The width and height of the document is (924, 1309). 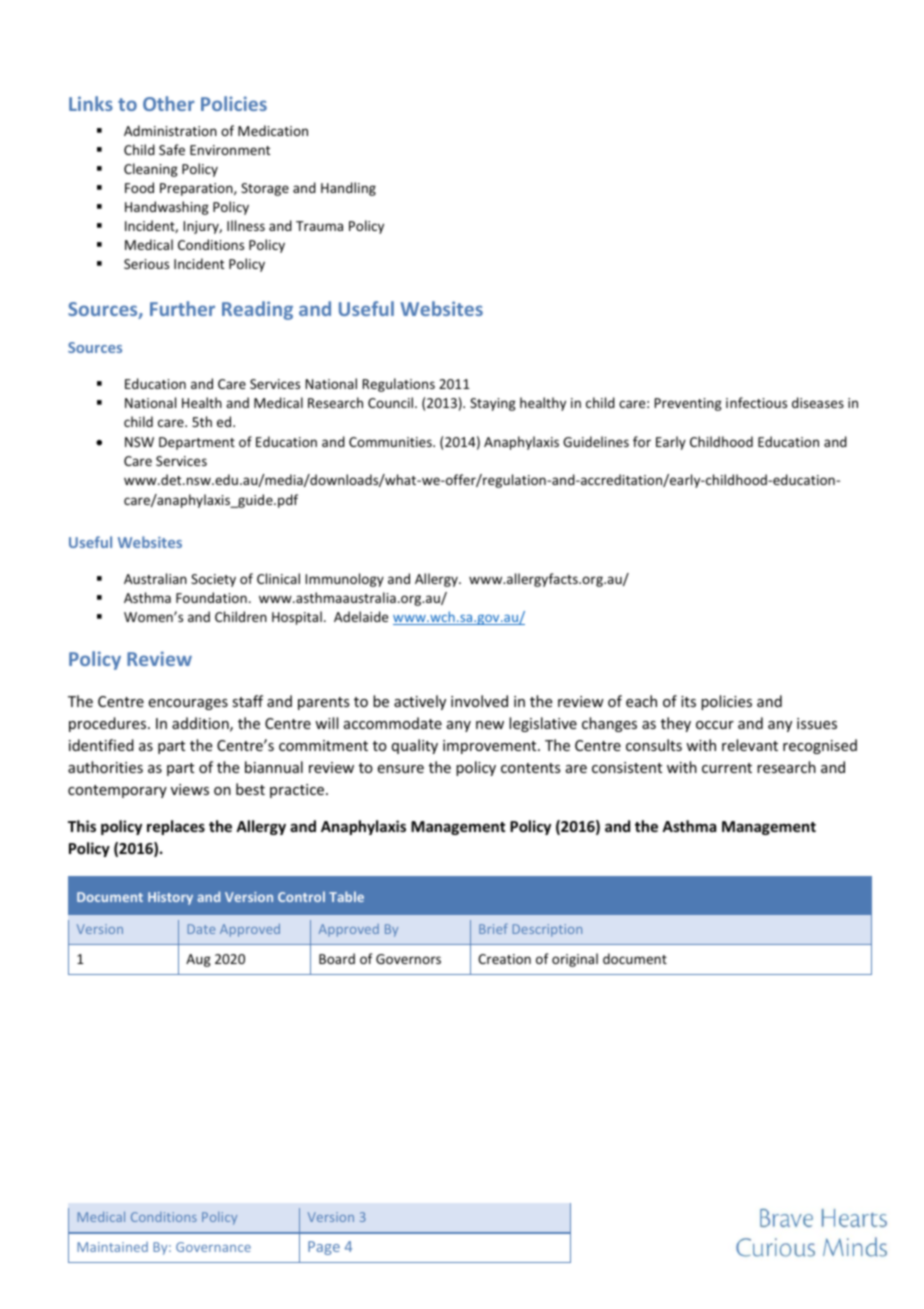 What do you see at coordinates (348, 189) in the document?
I see `Handling` at bounding box center [348, 189].
